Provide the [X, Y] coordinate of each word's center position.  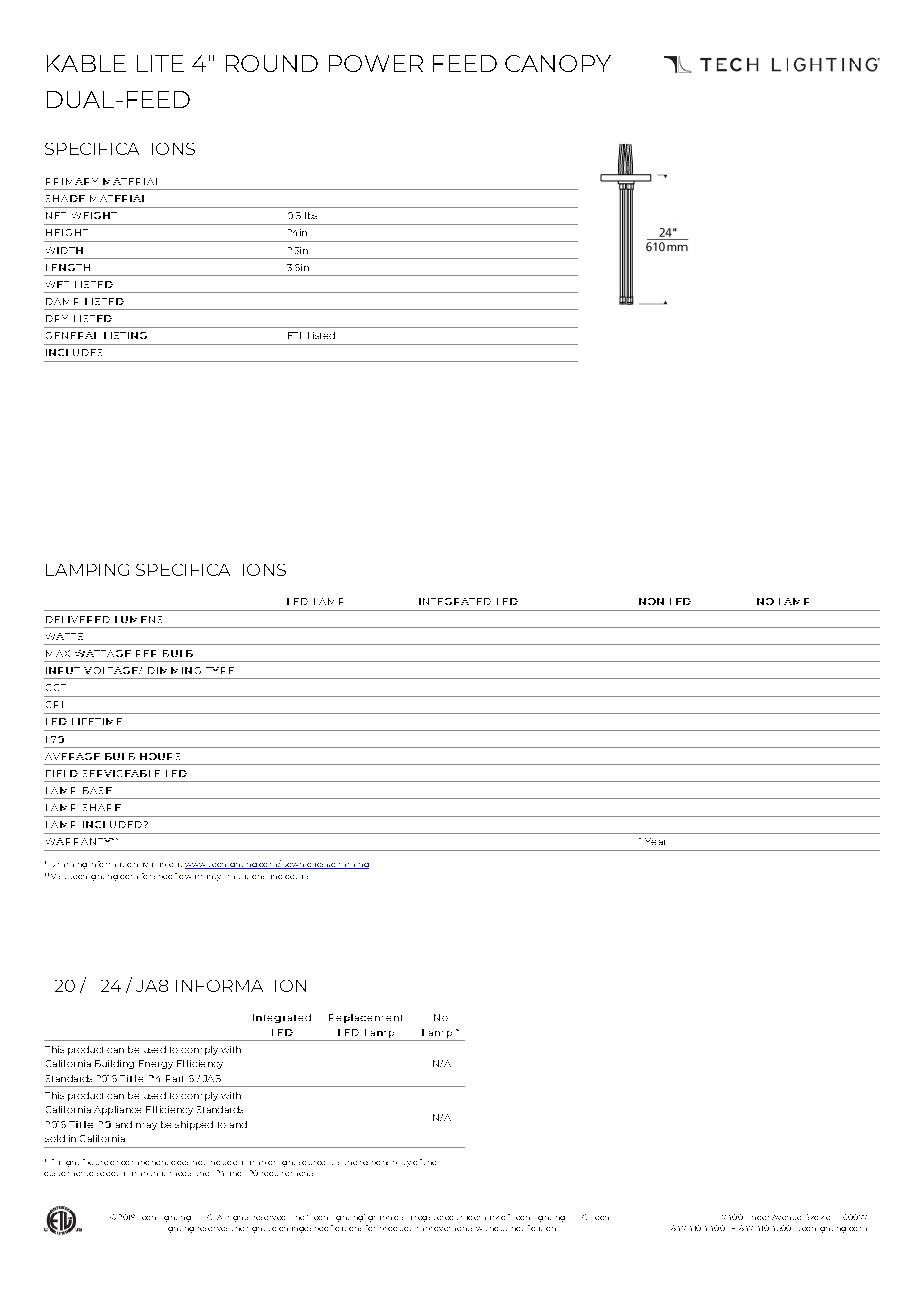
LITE [160, 63]
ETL [294, 335]
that [158, 1174]
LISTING [125, 335]
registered [434, 1219]
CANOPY [558, 63]
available [158, 865]
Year [655, 841]
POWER [376, 63]
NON [651, 601]
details [296, 877]
